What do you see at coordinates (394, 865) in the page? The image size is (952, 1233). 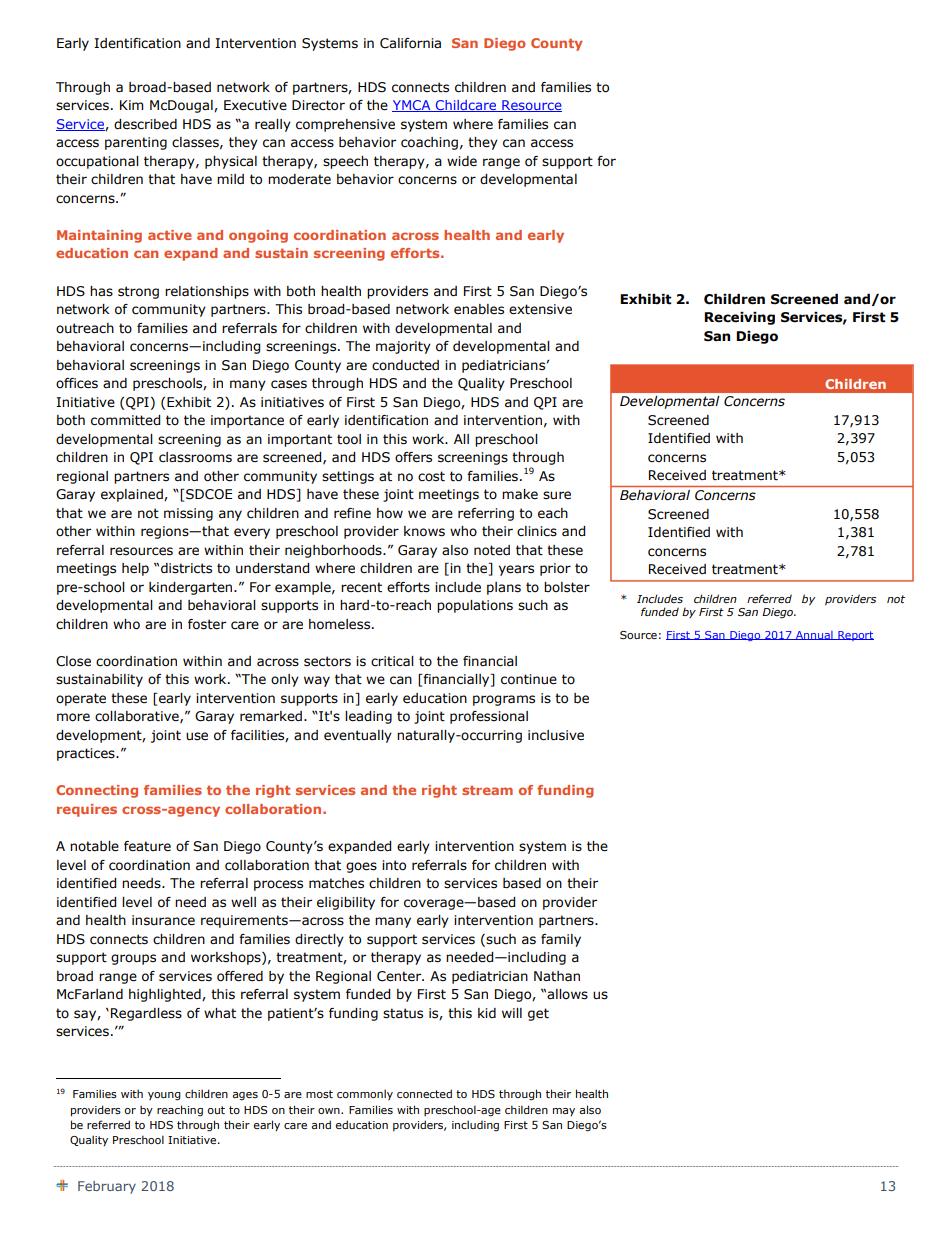 I see `into` at bounding box center [394, 865].
